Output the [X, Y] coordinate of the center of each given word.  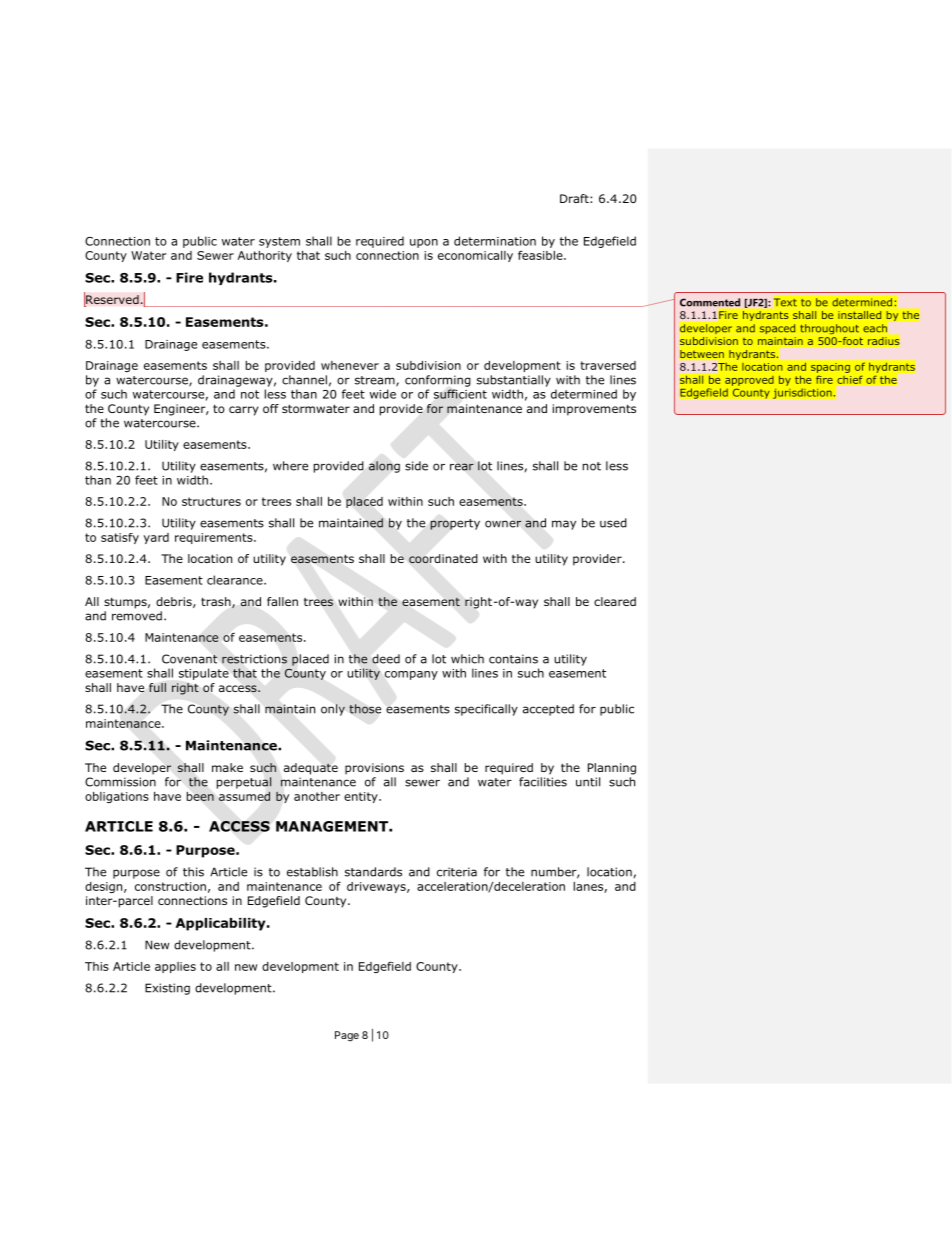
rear [462, 467]
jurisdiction [803, 393]
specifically [486, 710]
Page [347, 1036]
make [227, 767]
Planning [612, 769]
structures [211, 501]
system [279, 242]
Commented [710, 302]
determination [495, 241]
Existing [167, 989]
